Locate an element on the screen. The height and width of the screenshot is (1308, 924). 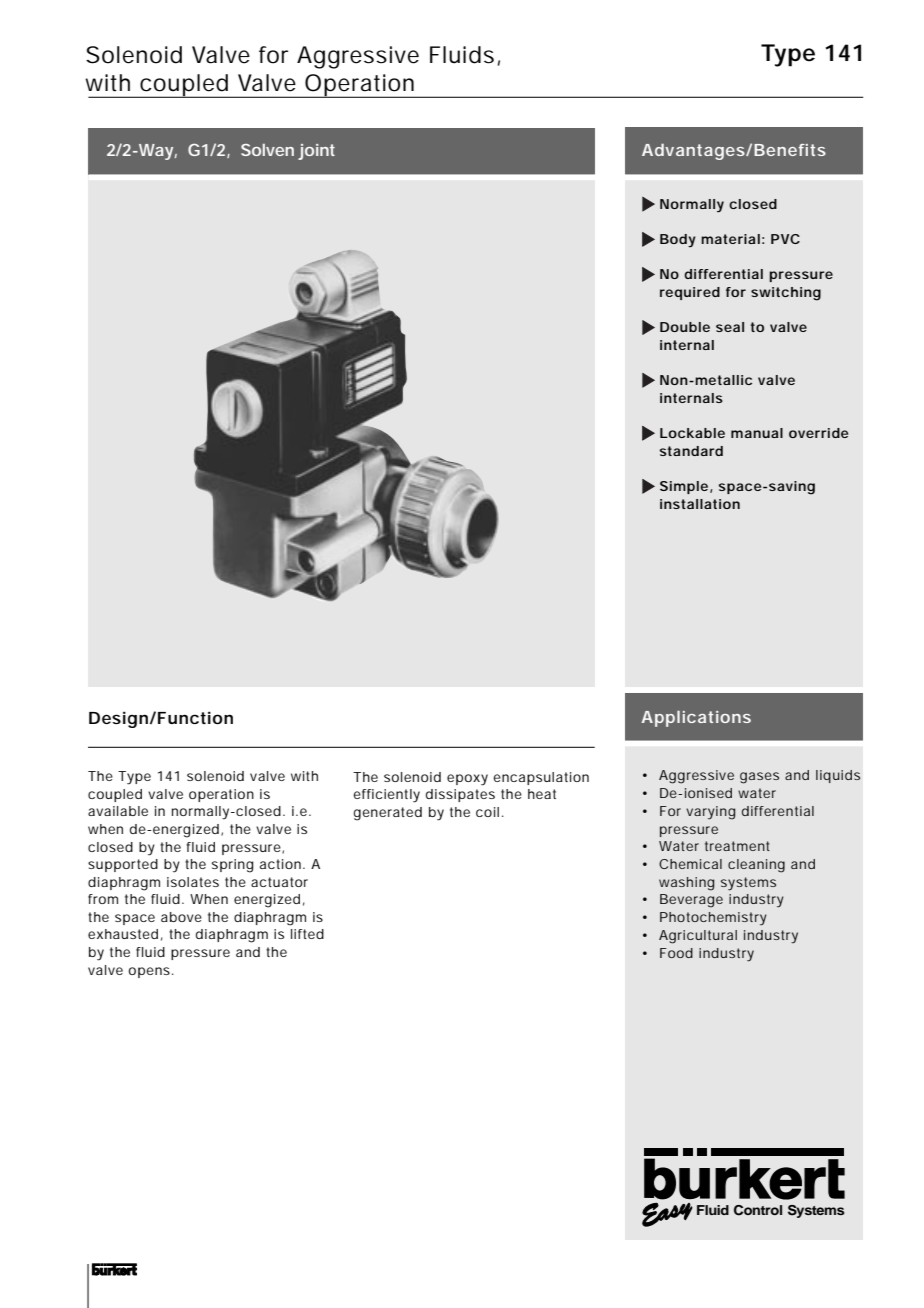
joint is located at coordinates (316, 152).
